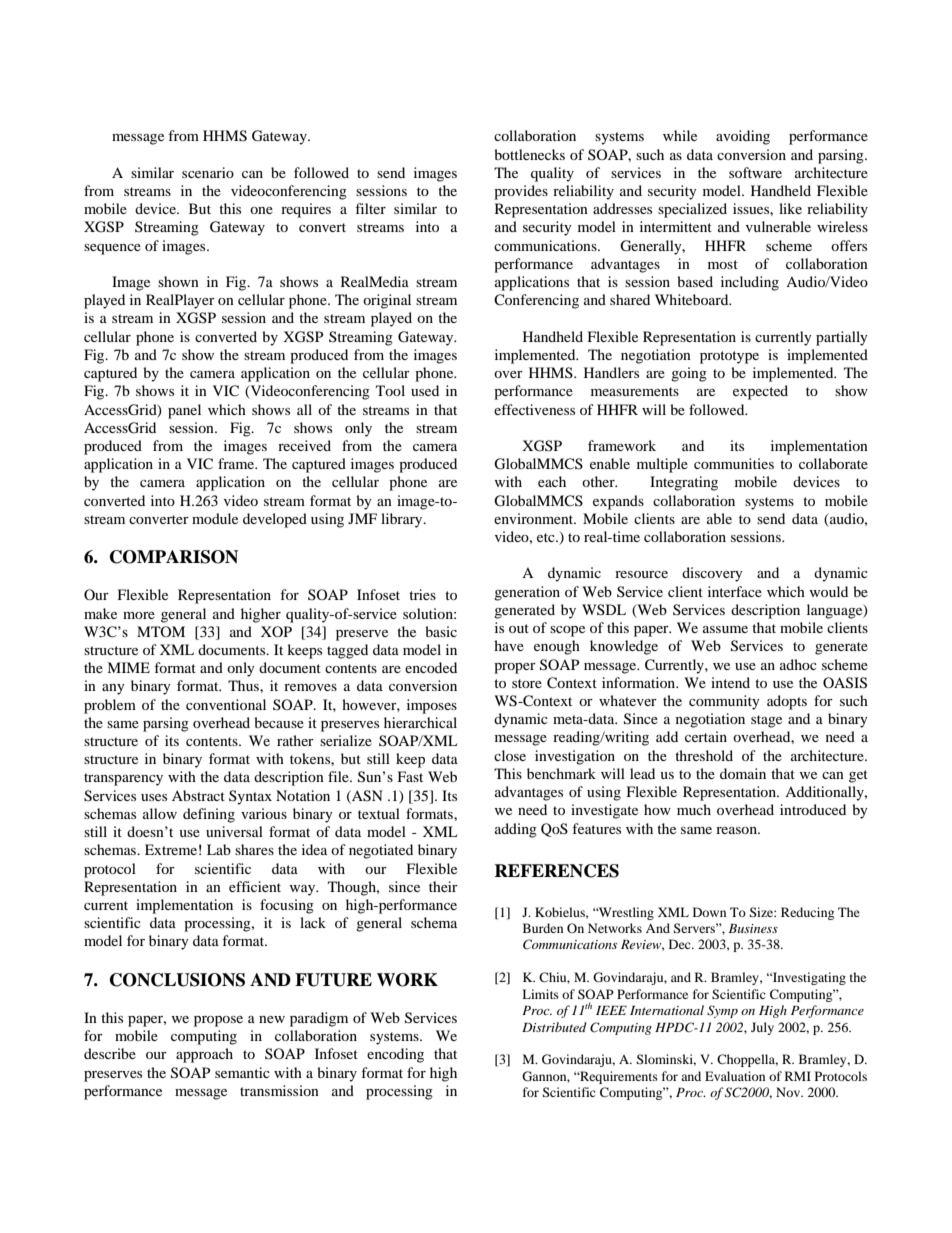  Describe the element at coordinates (208, 172) in the document. I see `scenario` at that location.
